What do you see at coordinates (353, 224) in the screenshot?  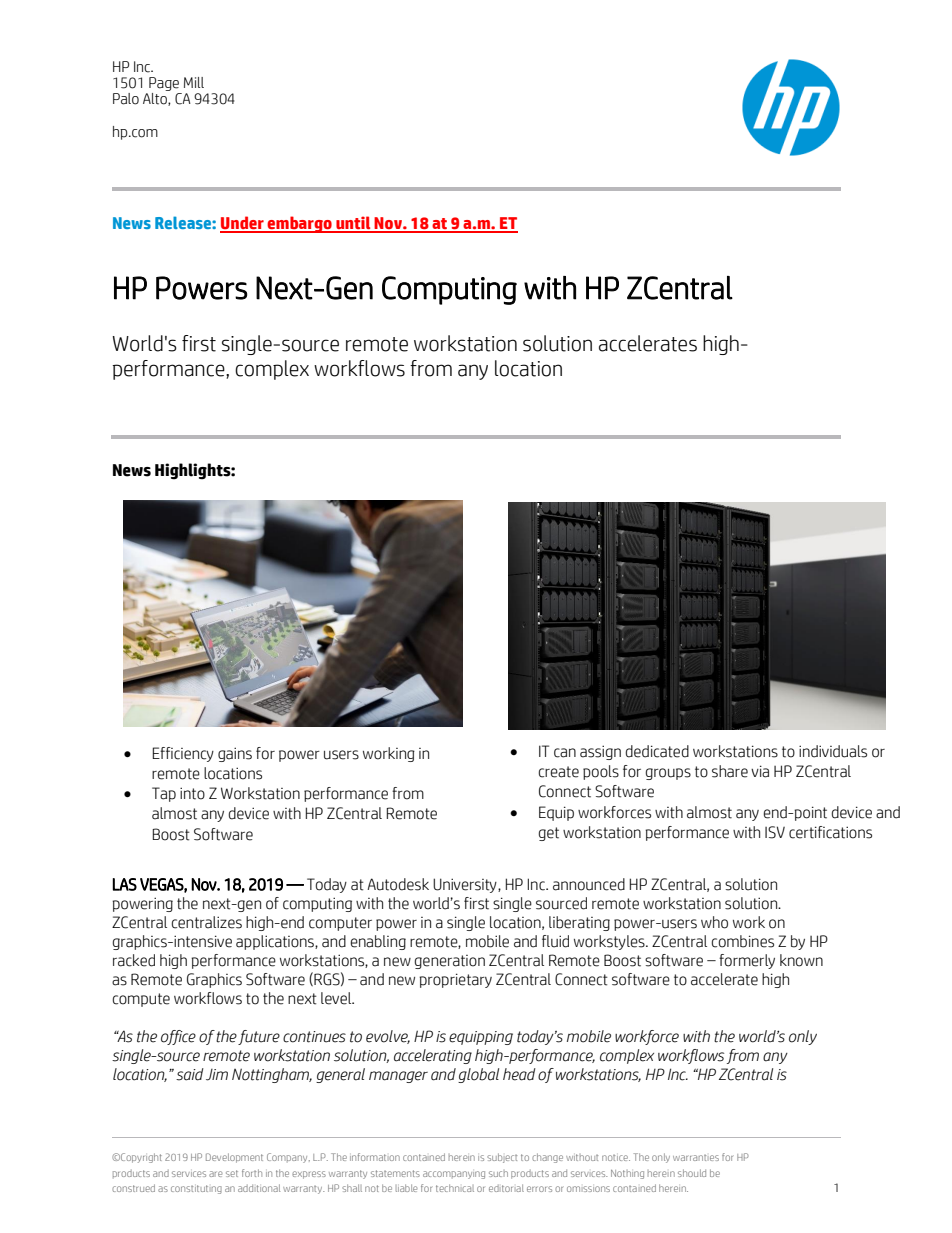 I see `until` at bounding box center [353, 224].
